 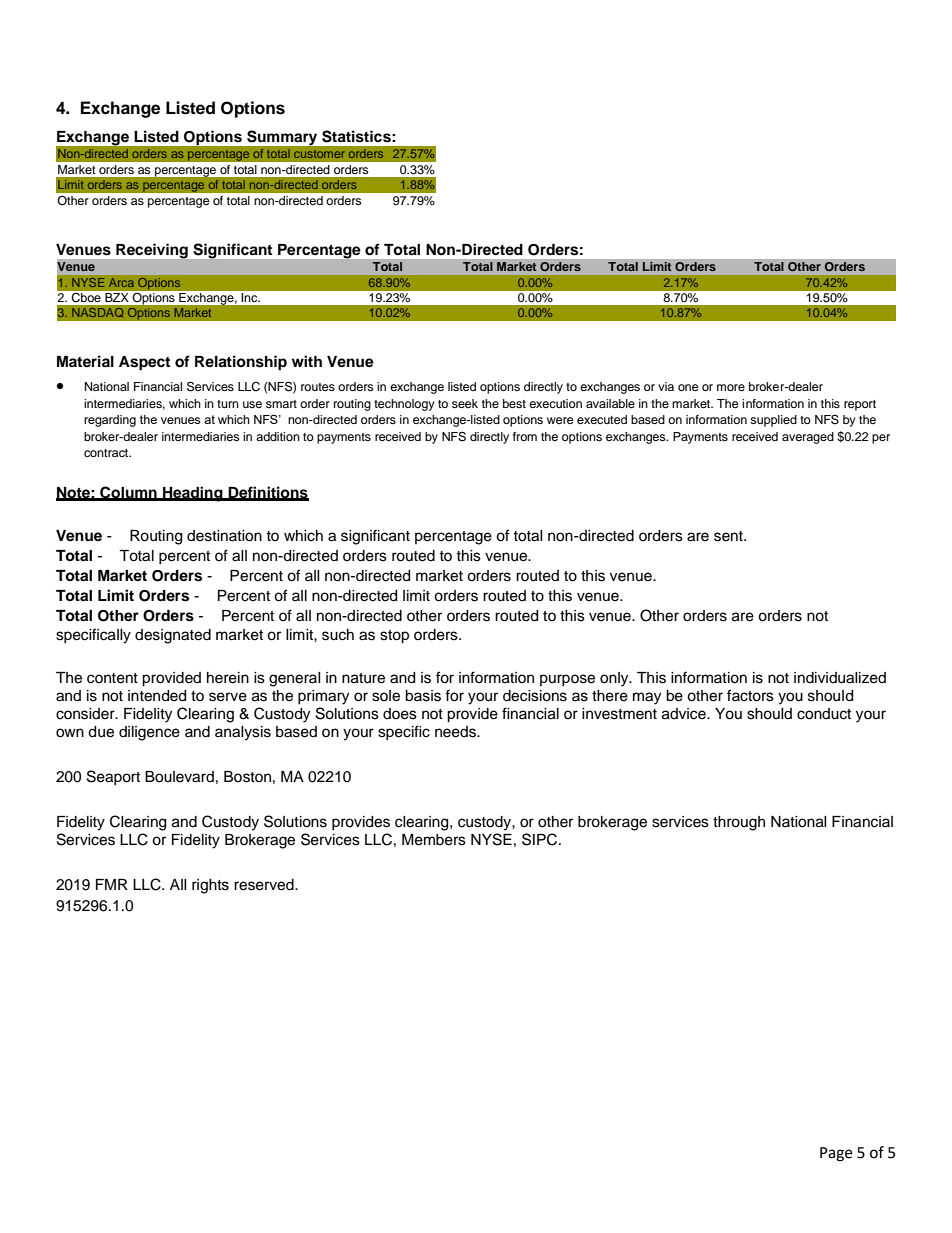 What do you see at coordinates (739, 823) in the screenshot?
I see `through` at bounding box center [739, 823].
